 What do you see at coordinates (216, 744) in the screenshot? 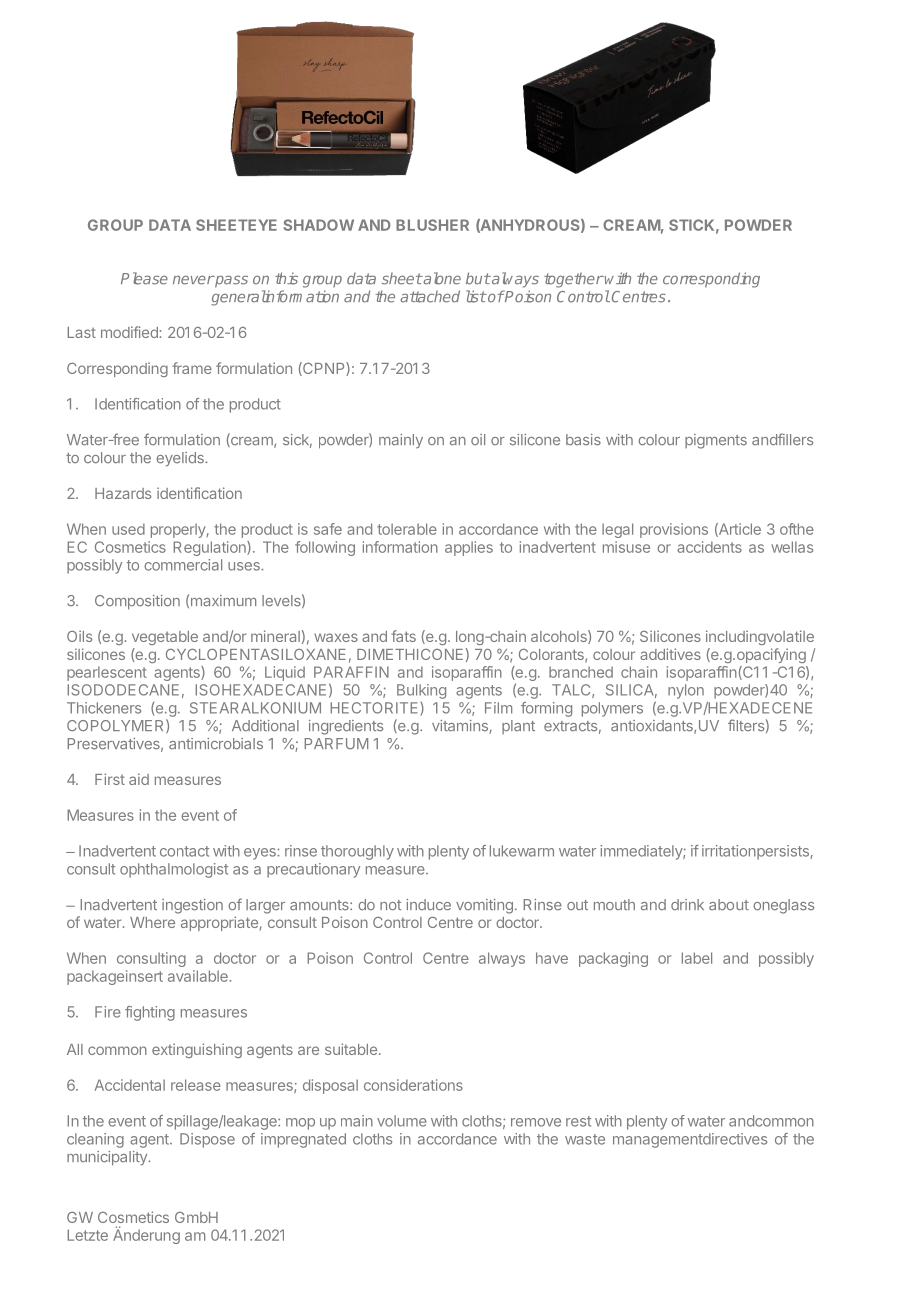
I see `antimicrobials` at bounding box center [216, 744].
